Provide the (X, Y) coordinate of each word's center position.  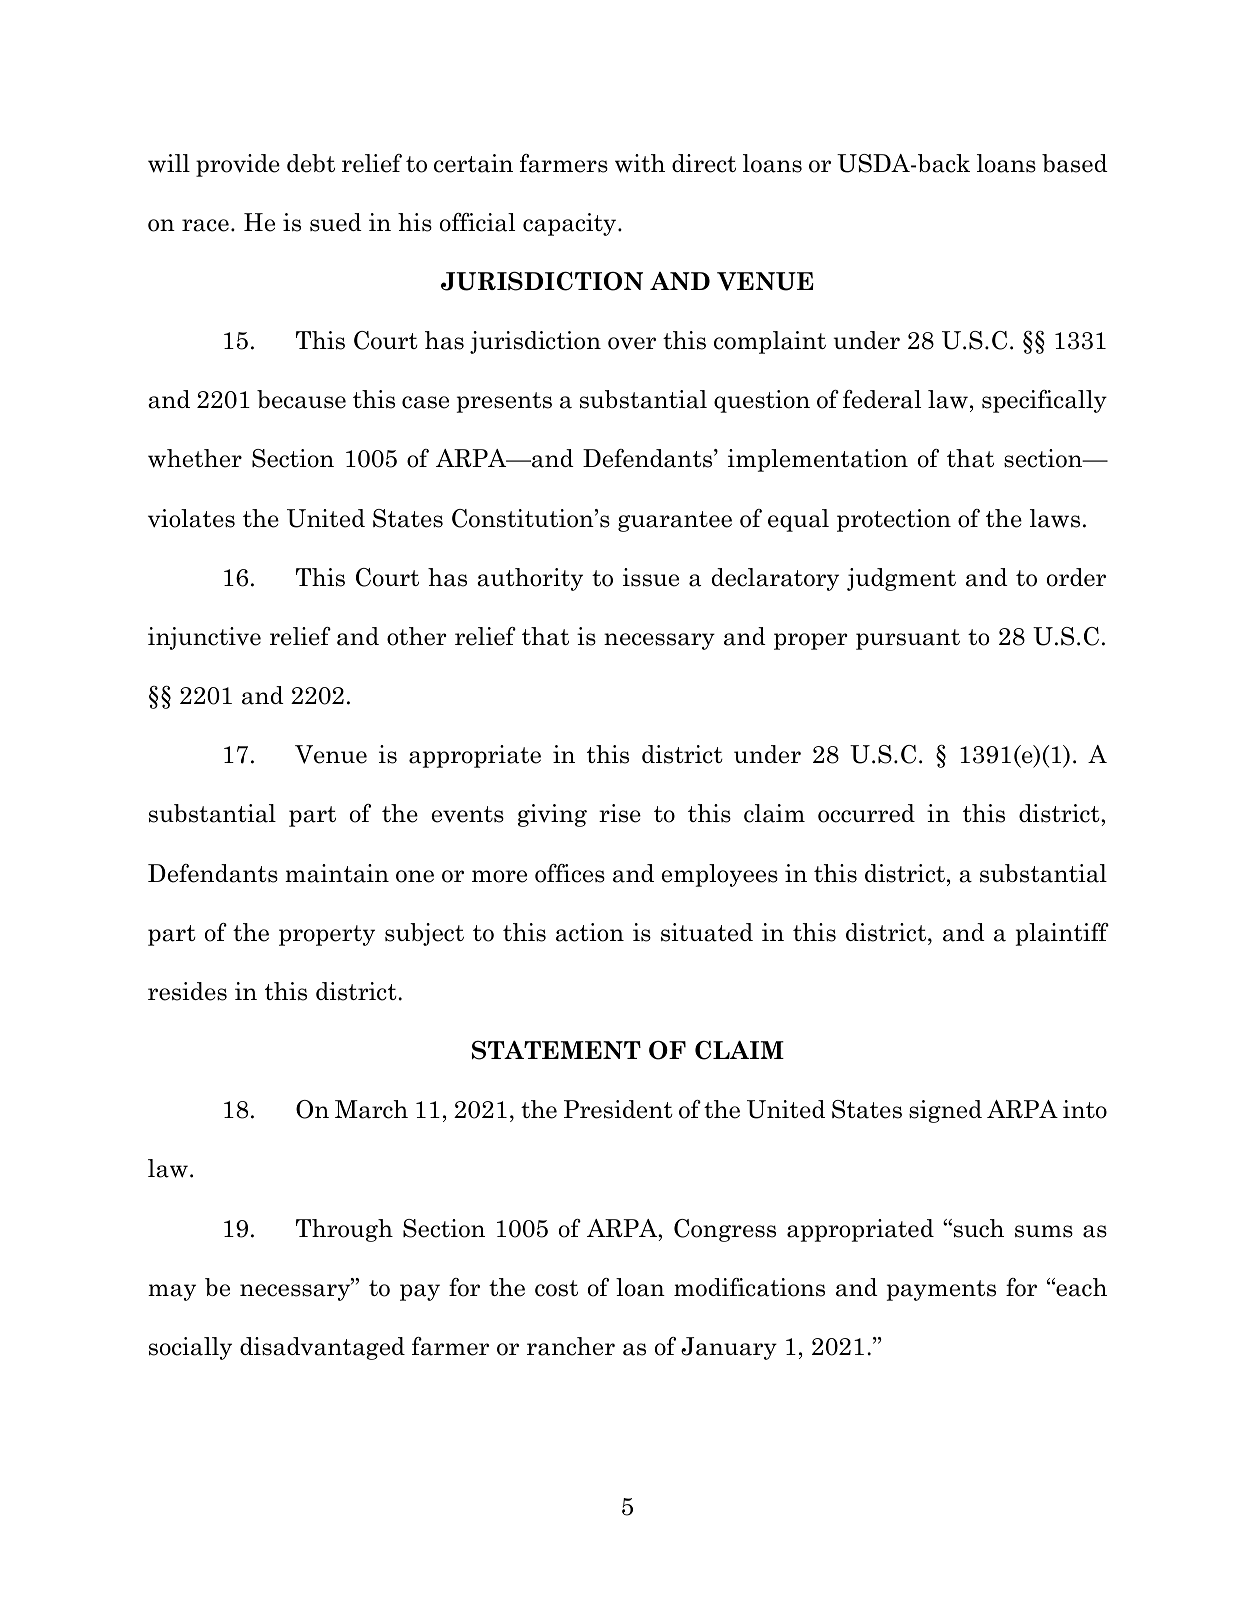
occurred (866, 813)
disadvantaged (322, 1348)
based (1075, 163)
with (640, 163)
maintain (337, 873)
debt (311, 163)
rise (620, 813)
